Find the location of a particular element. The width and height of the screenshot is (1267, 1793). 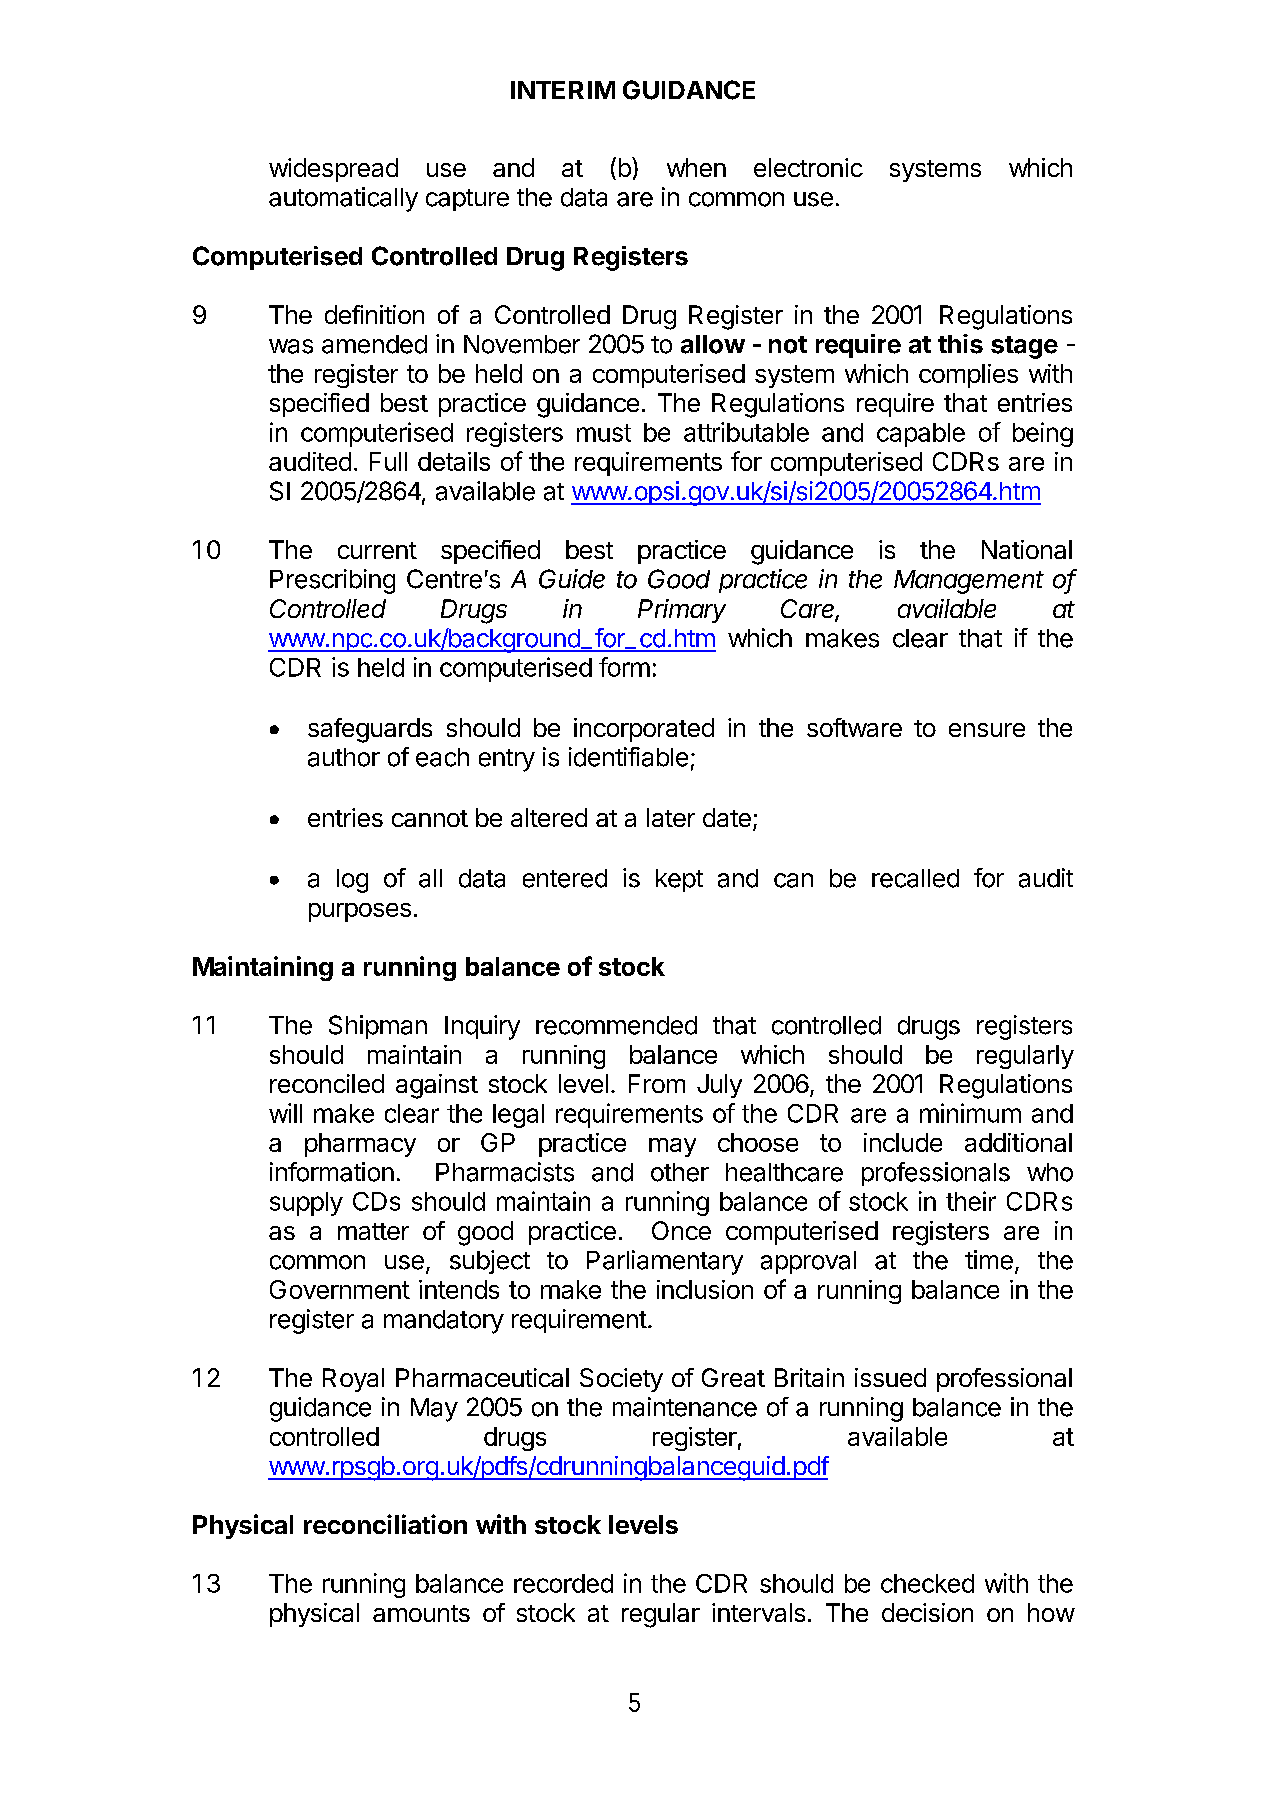

when is located at coordinates (696, 167).
